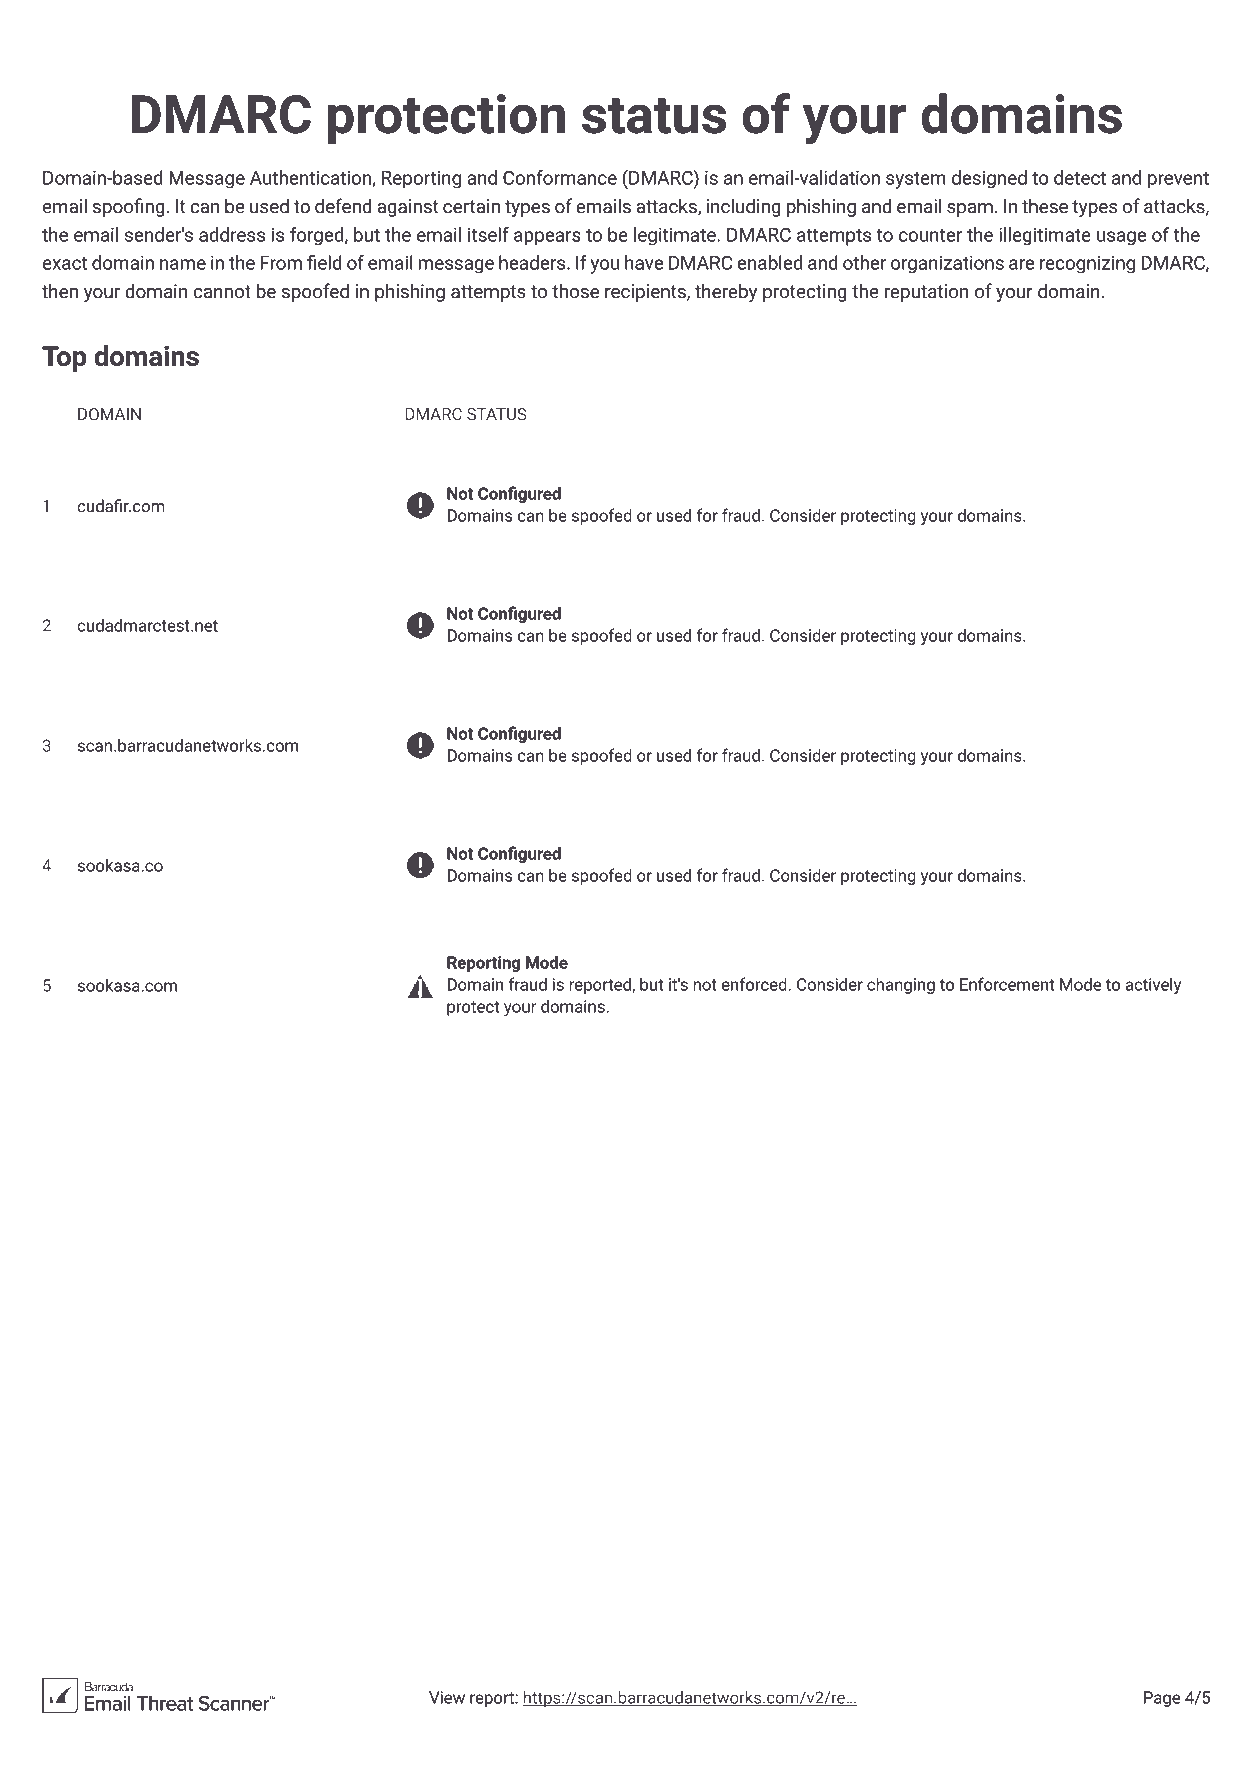 Image resolution: width=1253 pixels, height=1772 pixels. I want to click on Page, so click(1162, 1699).
